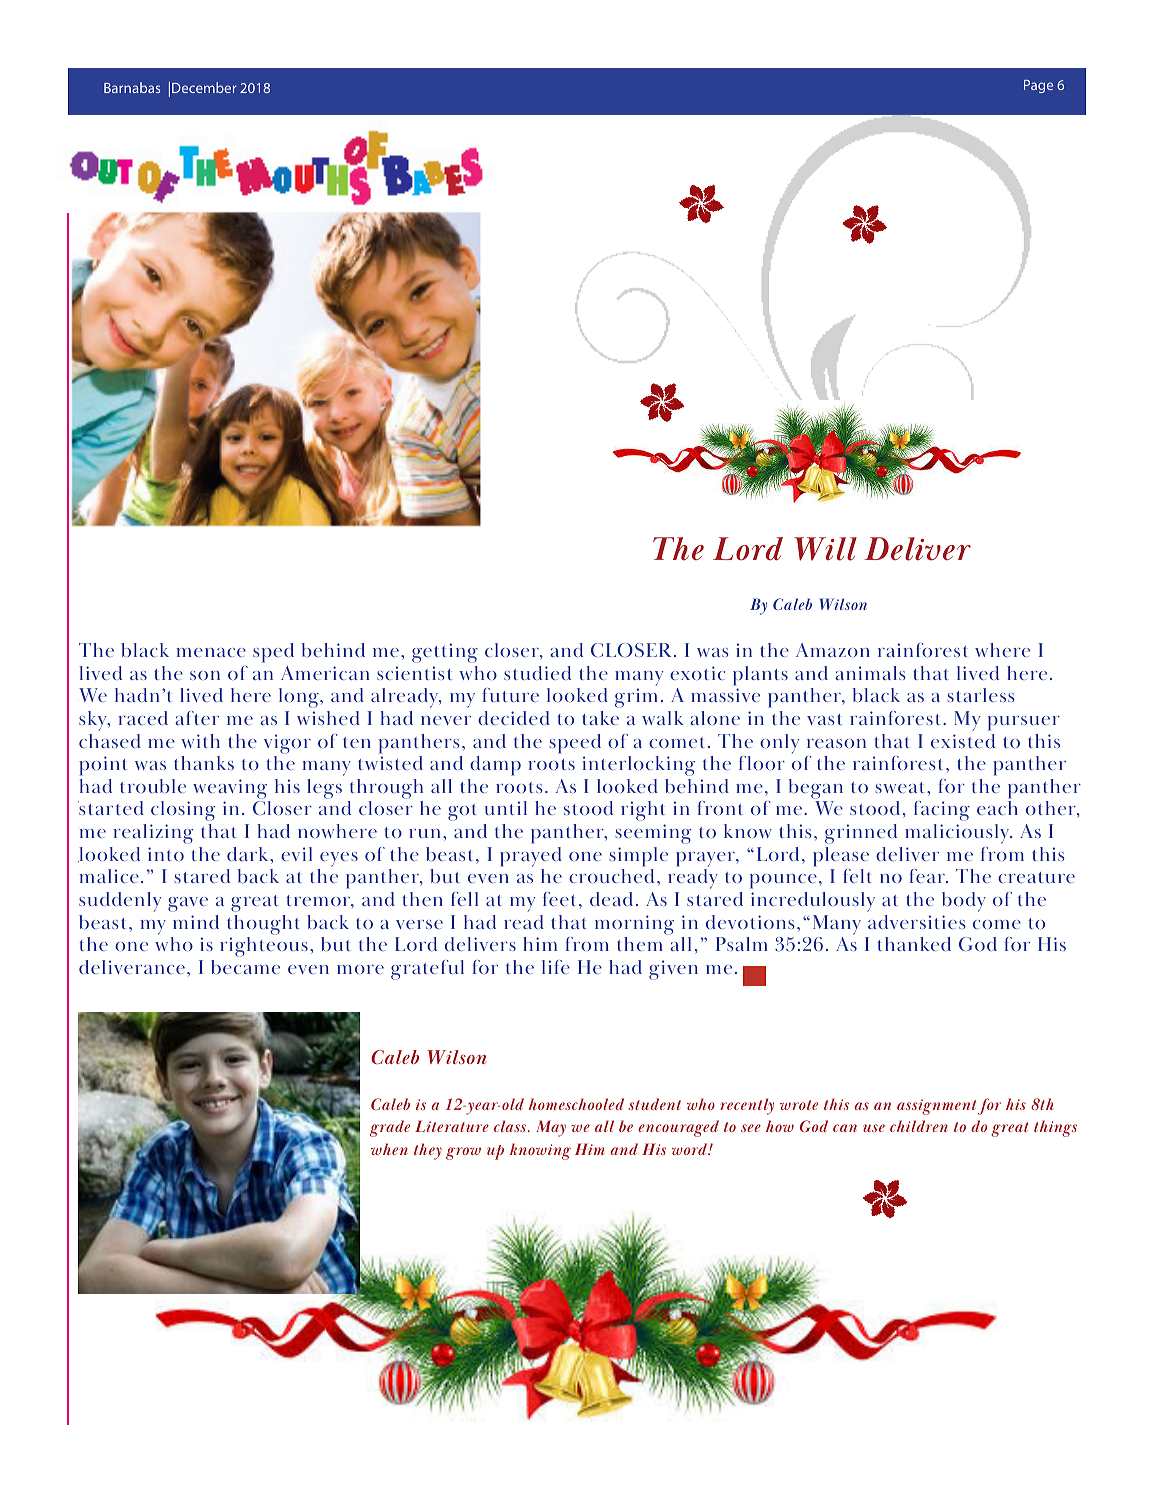 The width and height of the screenshot is (1154, 1493). What do you see at coordinates (132, 87) in the screenshot?
I see `Barnabas` at bounding box center [132, 87].
